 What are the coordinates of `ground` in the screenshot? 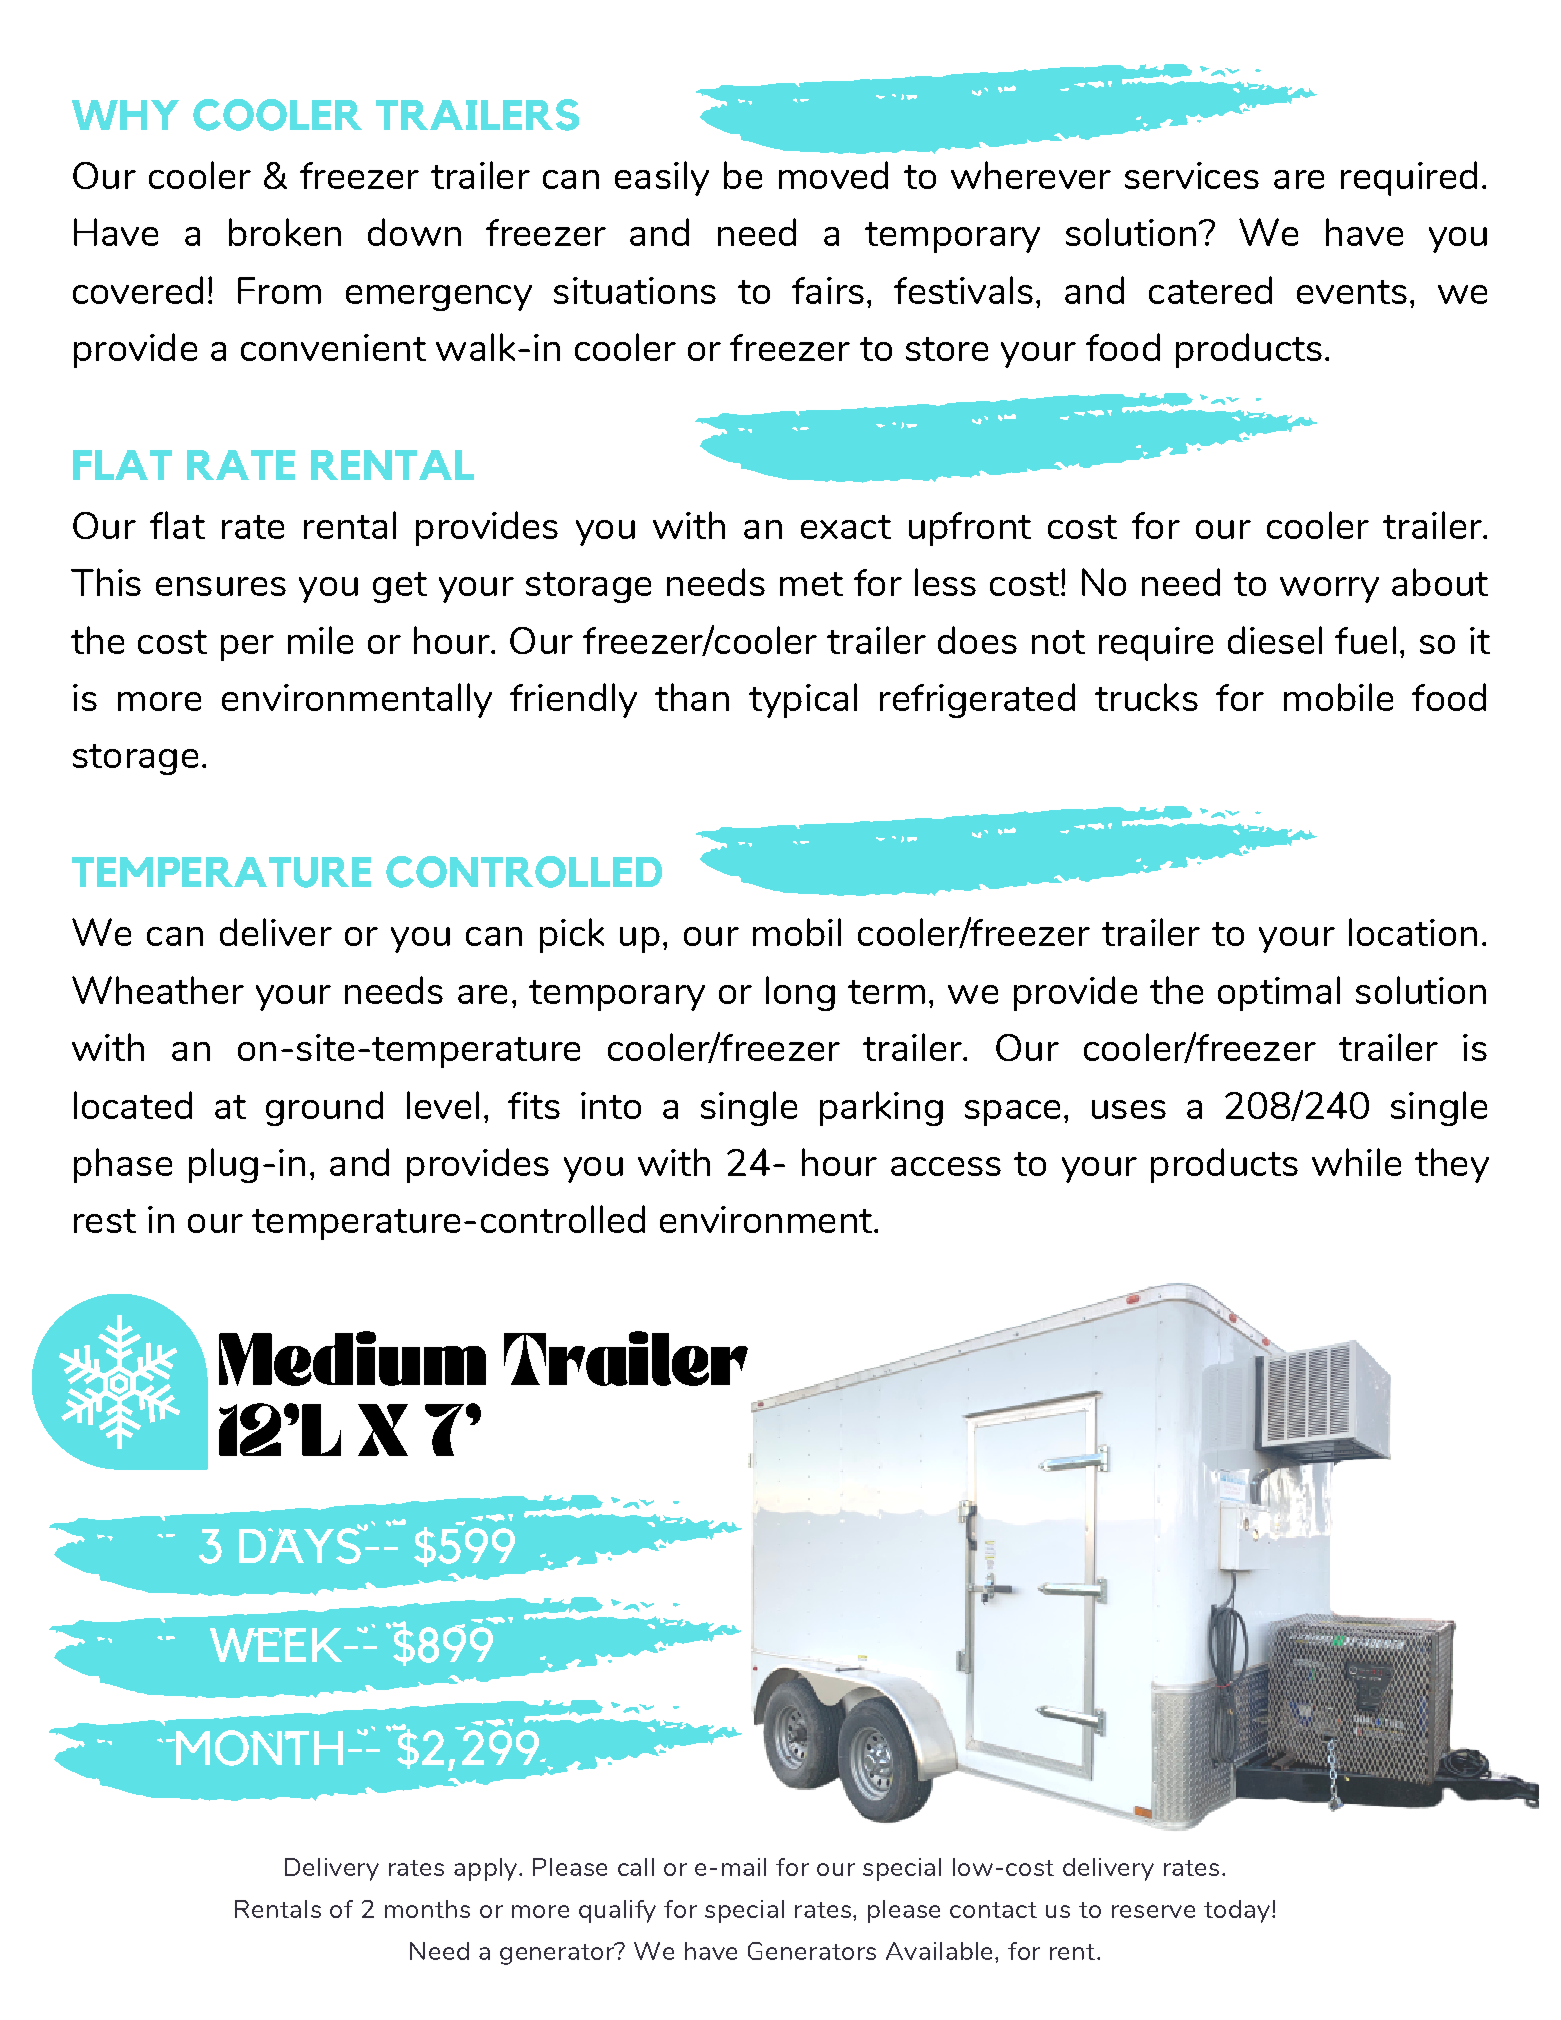 It's located at (324, 1108).
